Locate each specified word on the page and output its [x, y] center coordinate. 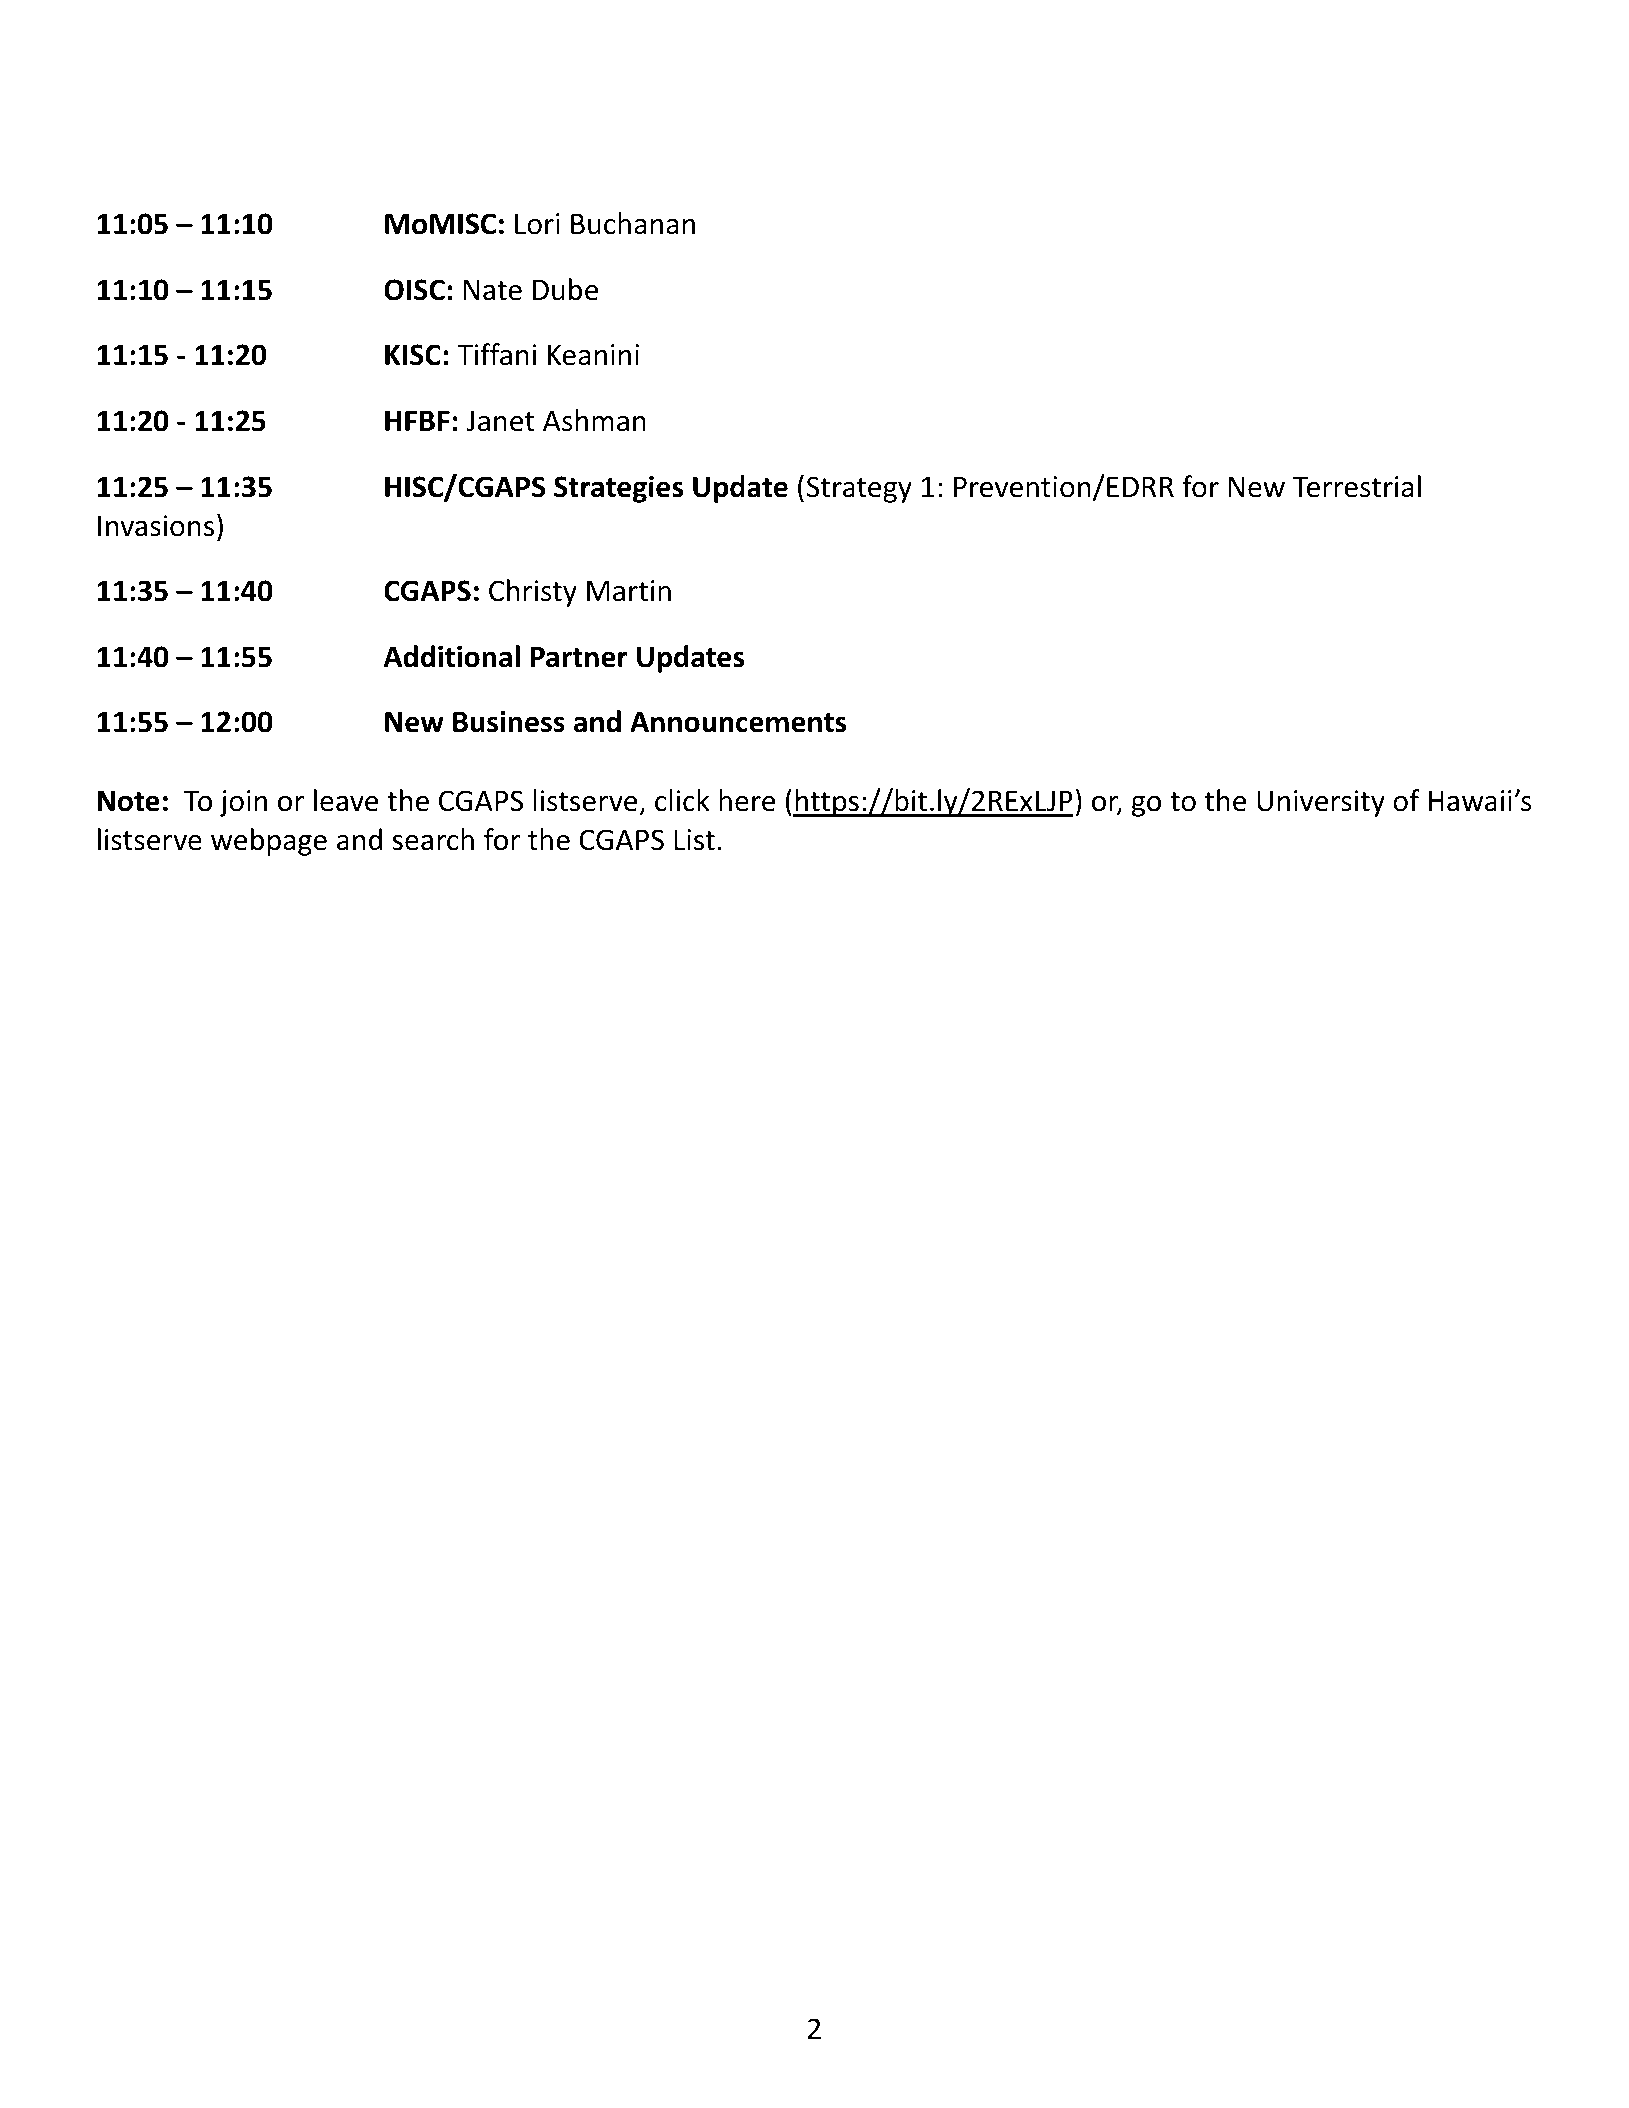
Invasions [156, 526]
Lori [537, 224]
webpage [269, 842]
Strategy [859, 489]
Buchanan [633, 223]
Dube [565, 289]
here [747, 800]
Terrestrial [1357, 486]
